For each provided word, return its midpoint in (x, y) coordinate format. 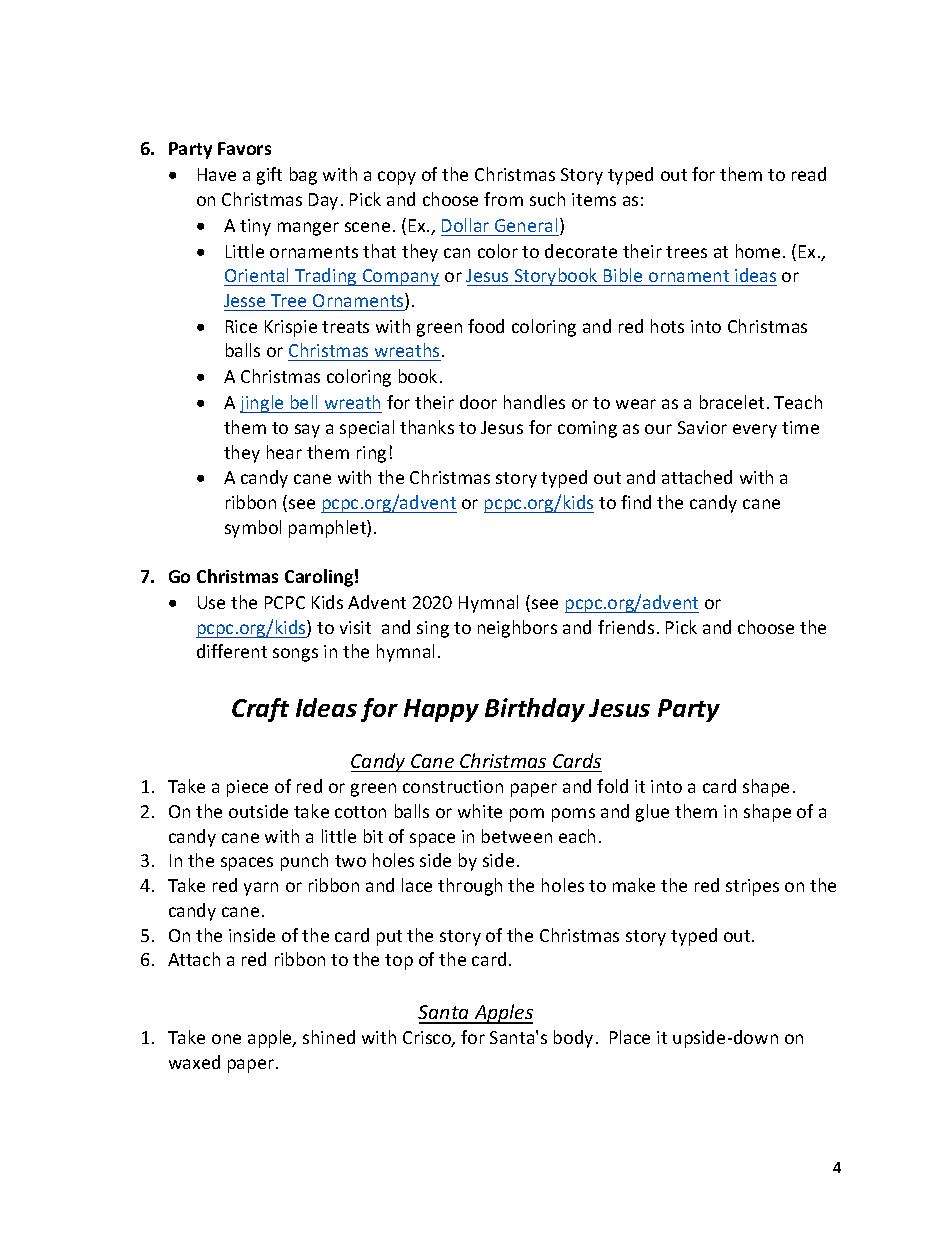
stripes (752, 887)
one (226, 1039)
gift (269, 176)
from (503, 199)
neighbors (517, 629)
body (573, 1039)
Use (211, 602)
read (809, 174)
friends (626, 627)
